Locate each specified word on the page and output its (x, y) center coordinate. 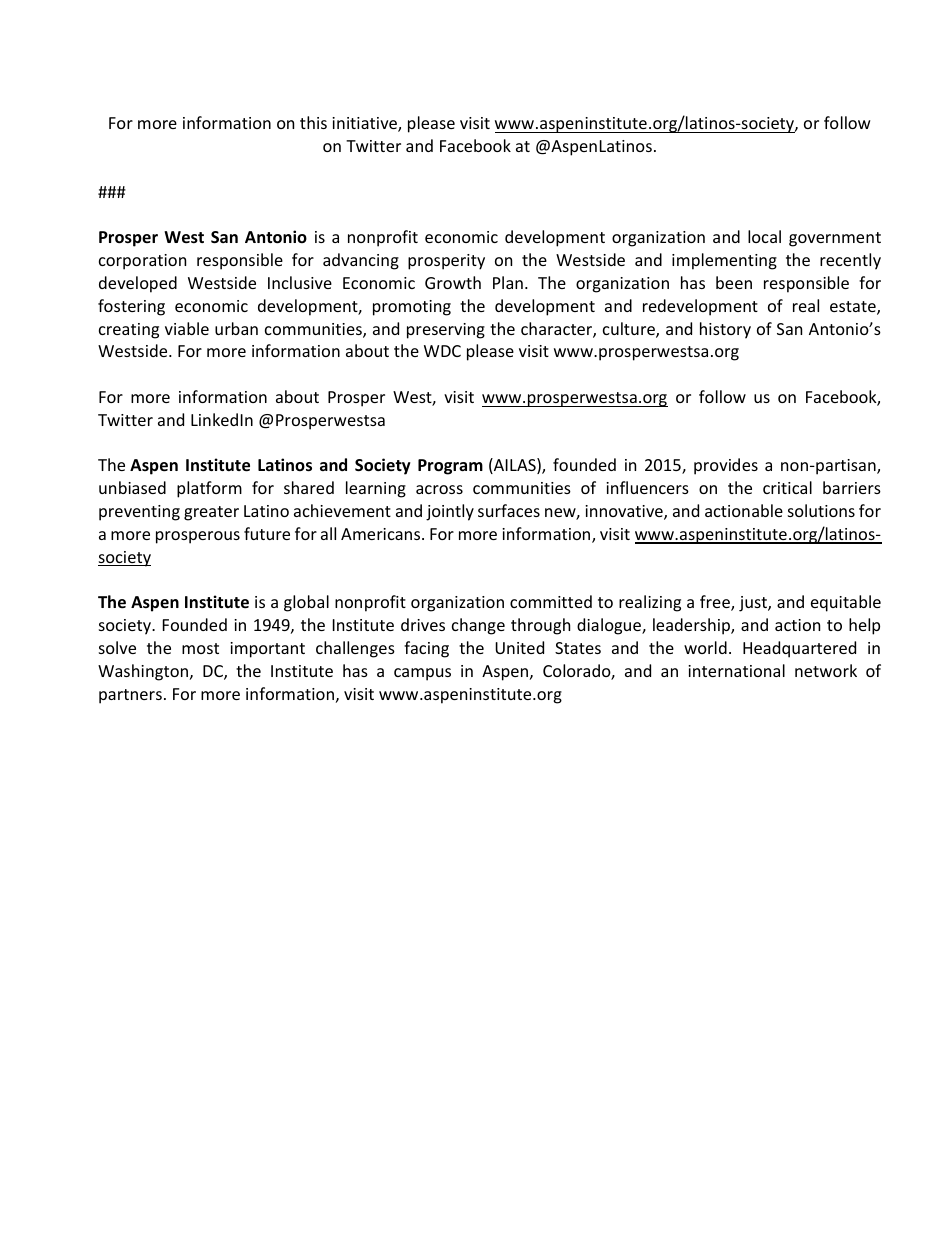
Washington (143, 672)
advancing (361, 261)
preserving (446, 331)
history (725, 330)
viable (187, 328)
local (764, 236)
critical (787, 487)
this (313, 122)
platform (209, 489)
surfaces (509, 510)
